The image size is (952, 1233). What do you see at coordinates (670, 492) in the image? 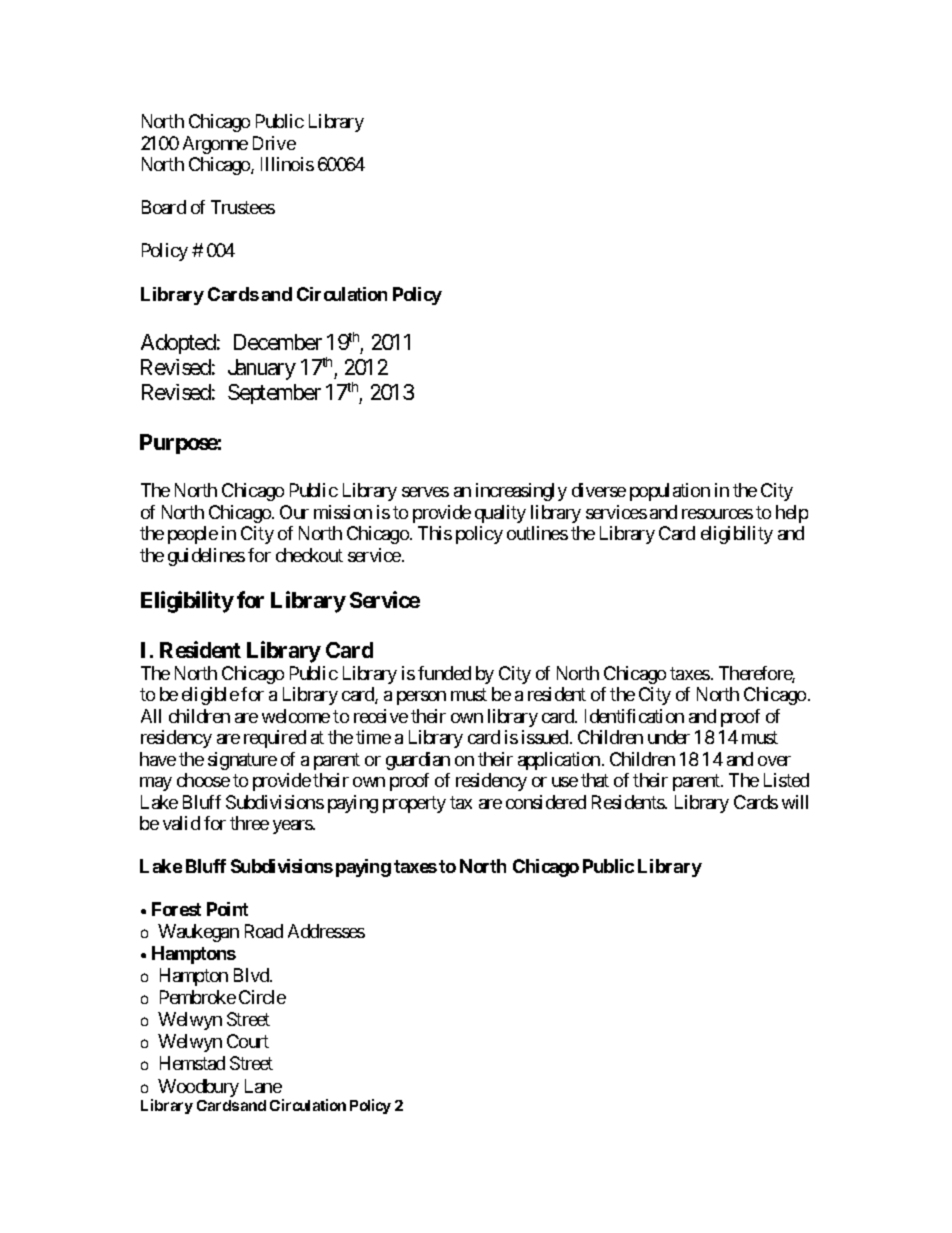
I see `population` at bounding box center [670, 492].
